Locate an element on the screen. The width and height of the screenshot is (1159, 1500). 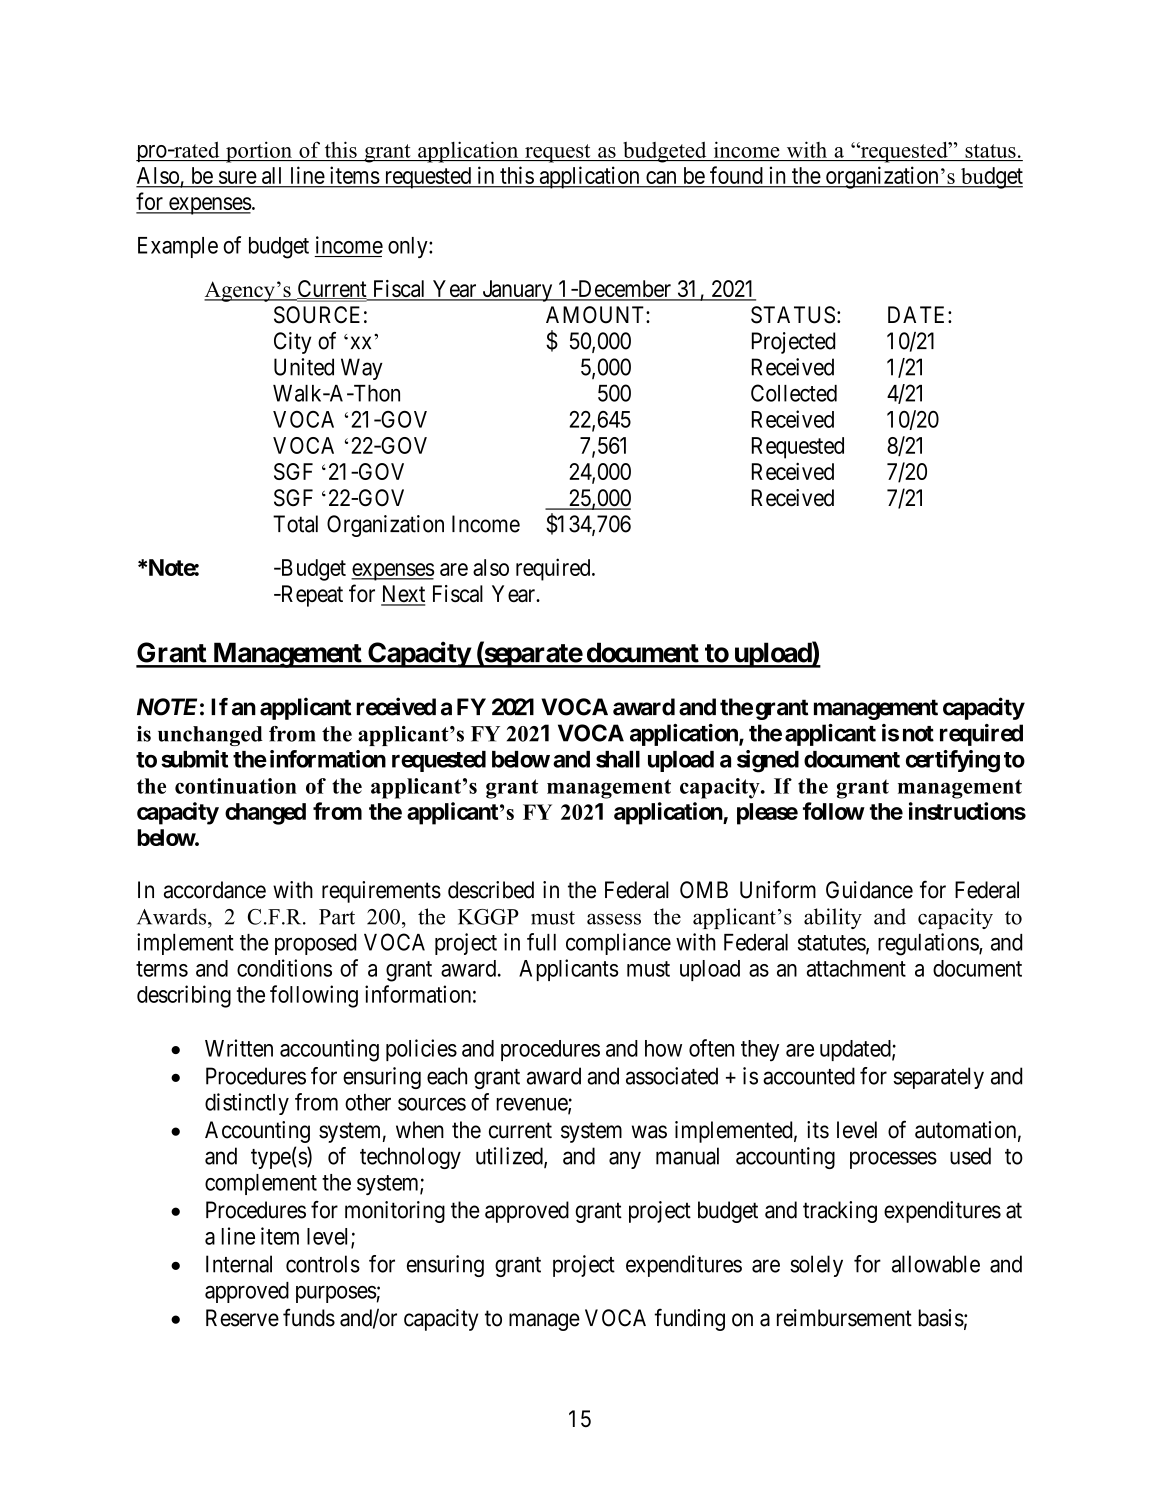
reimbursement is located at coordinates (844, 1318).
